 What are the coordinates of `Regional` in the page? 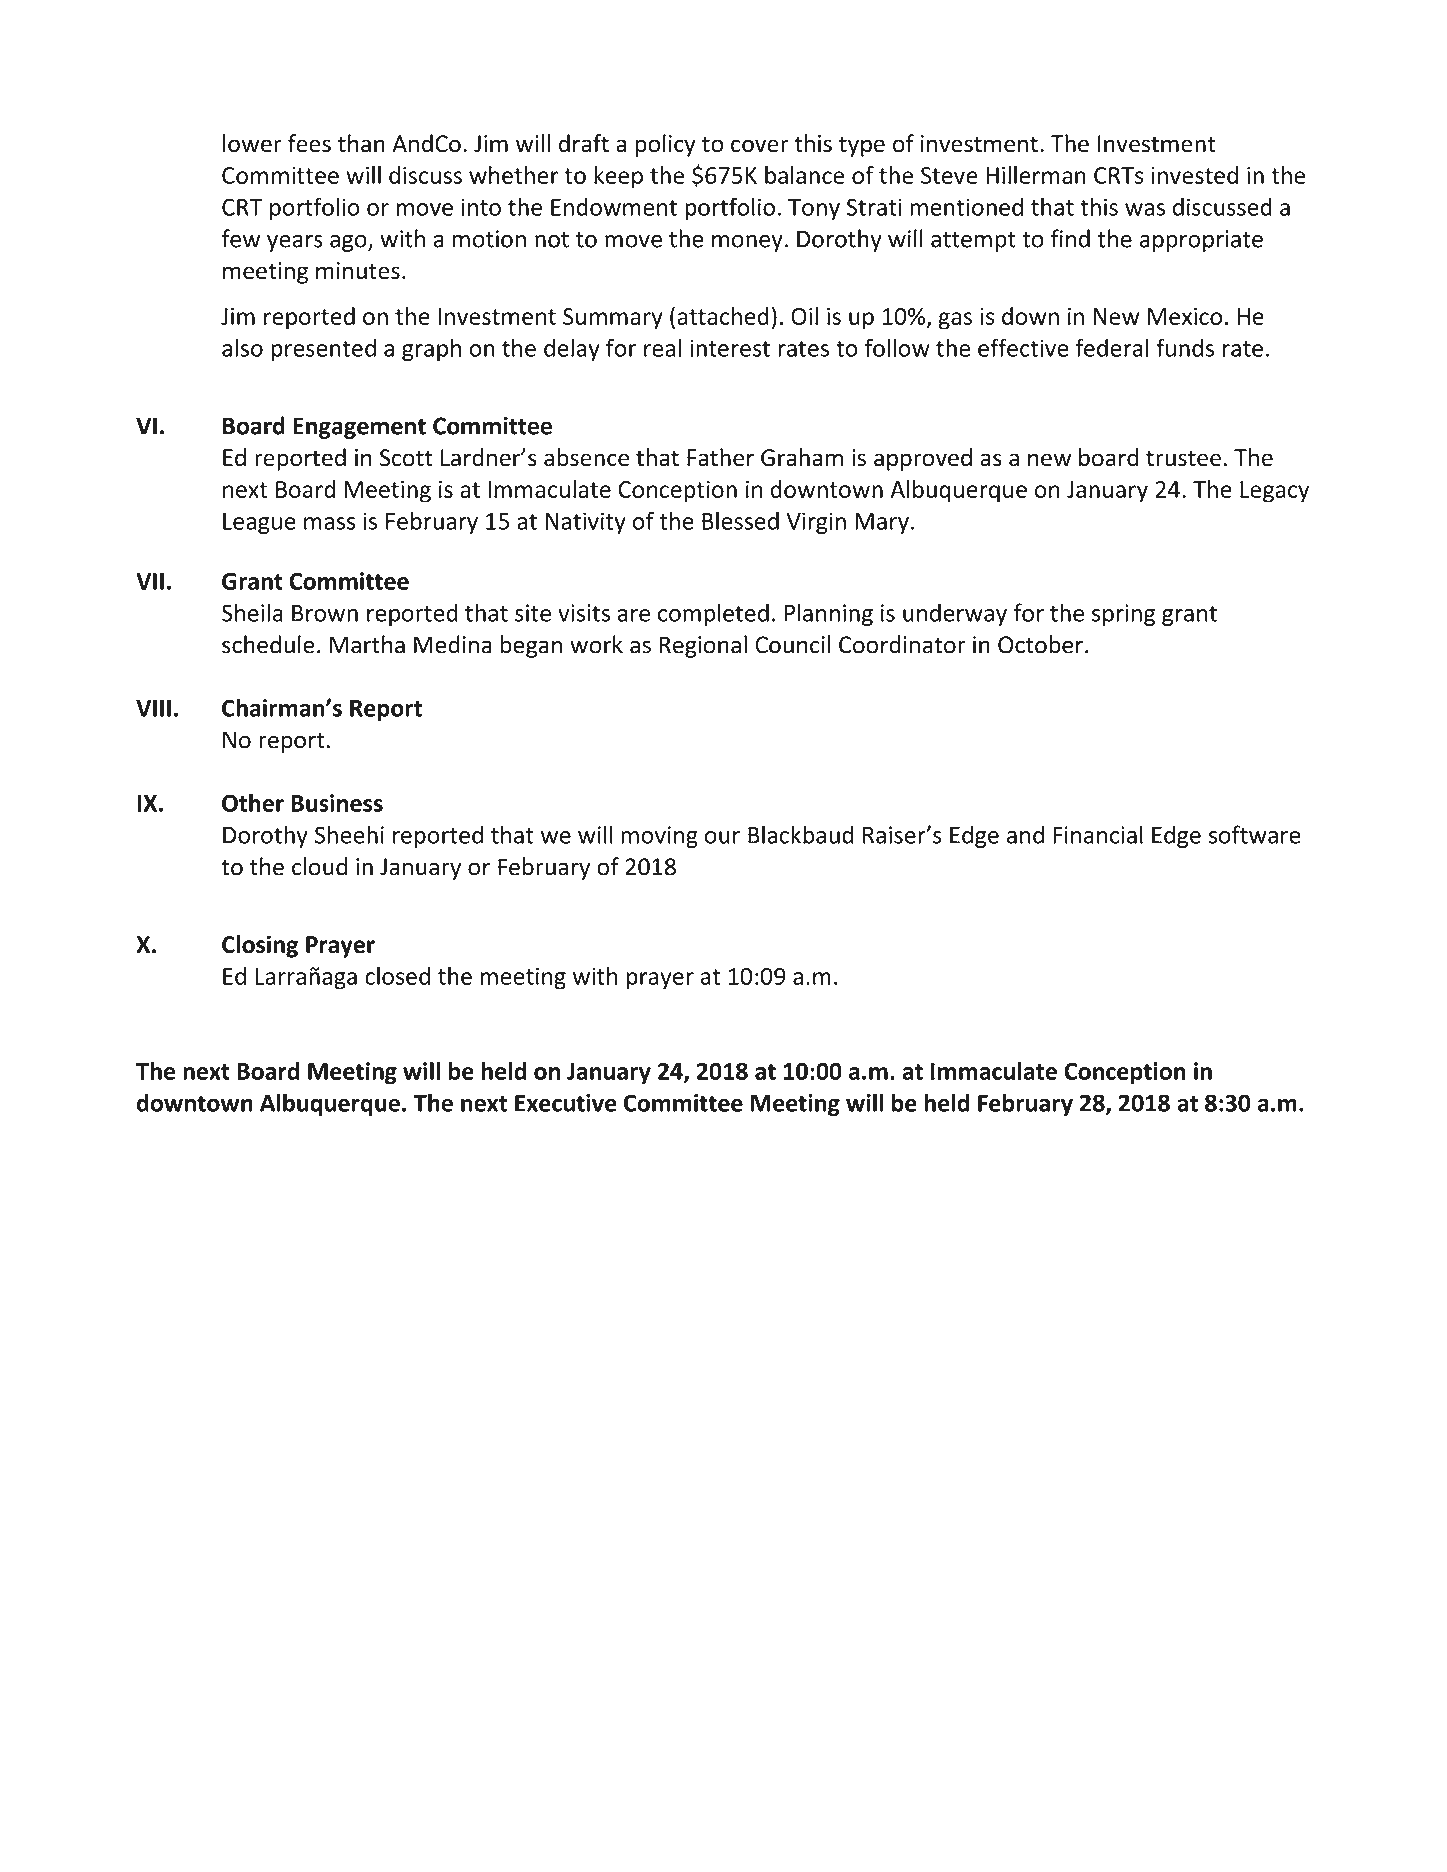 It's located at (703, 646).
